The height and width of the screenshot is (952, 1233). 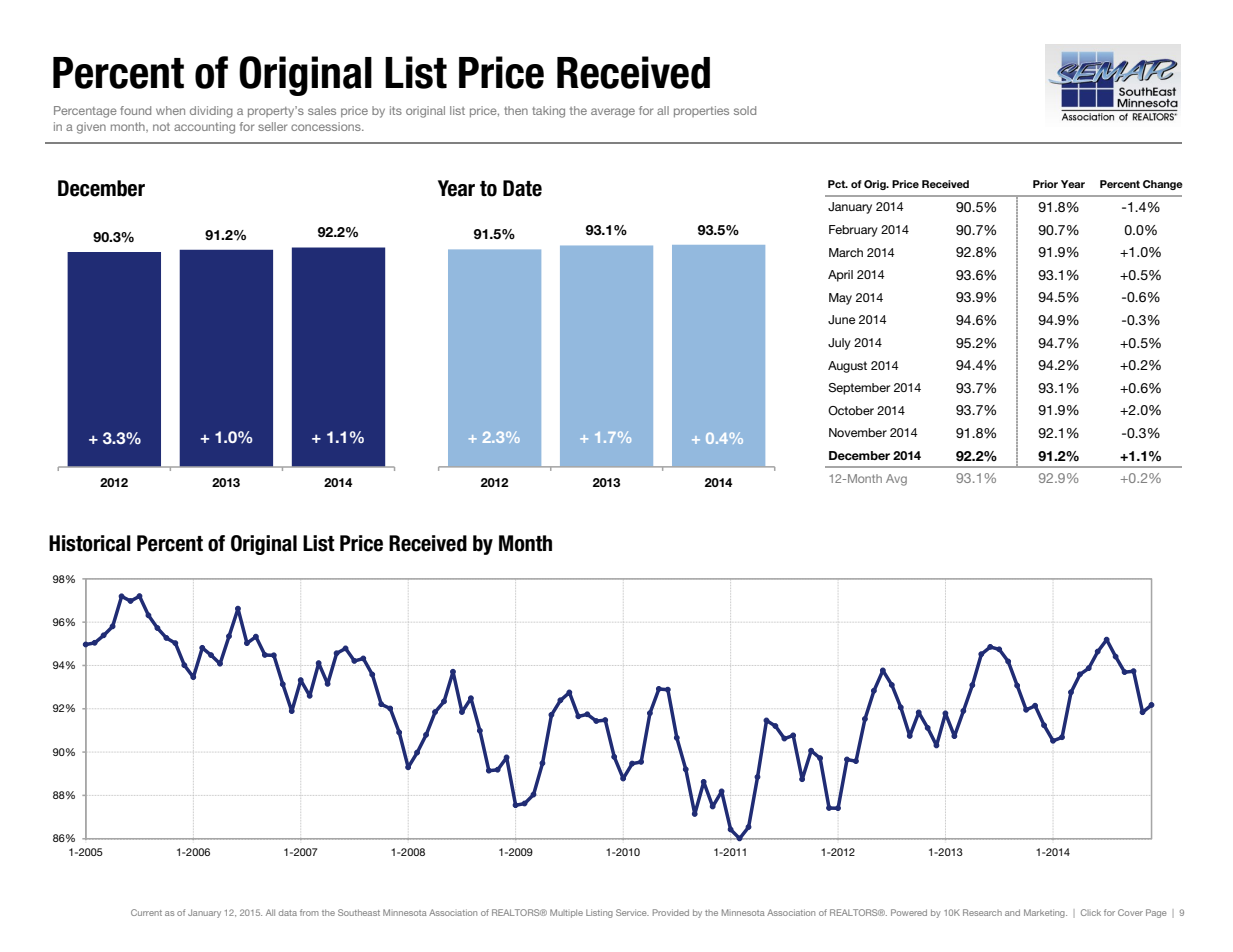 I want to click on accounting, so click(x=204, y=128).
